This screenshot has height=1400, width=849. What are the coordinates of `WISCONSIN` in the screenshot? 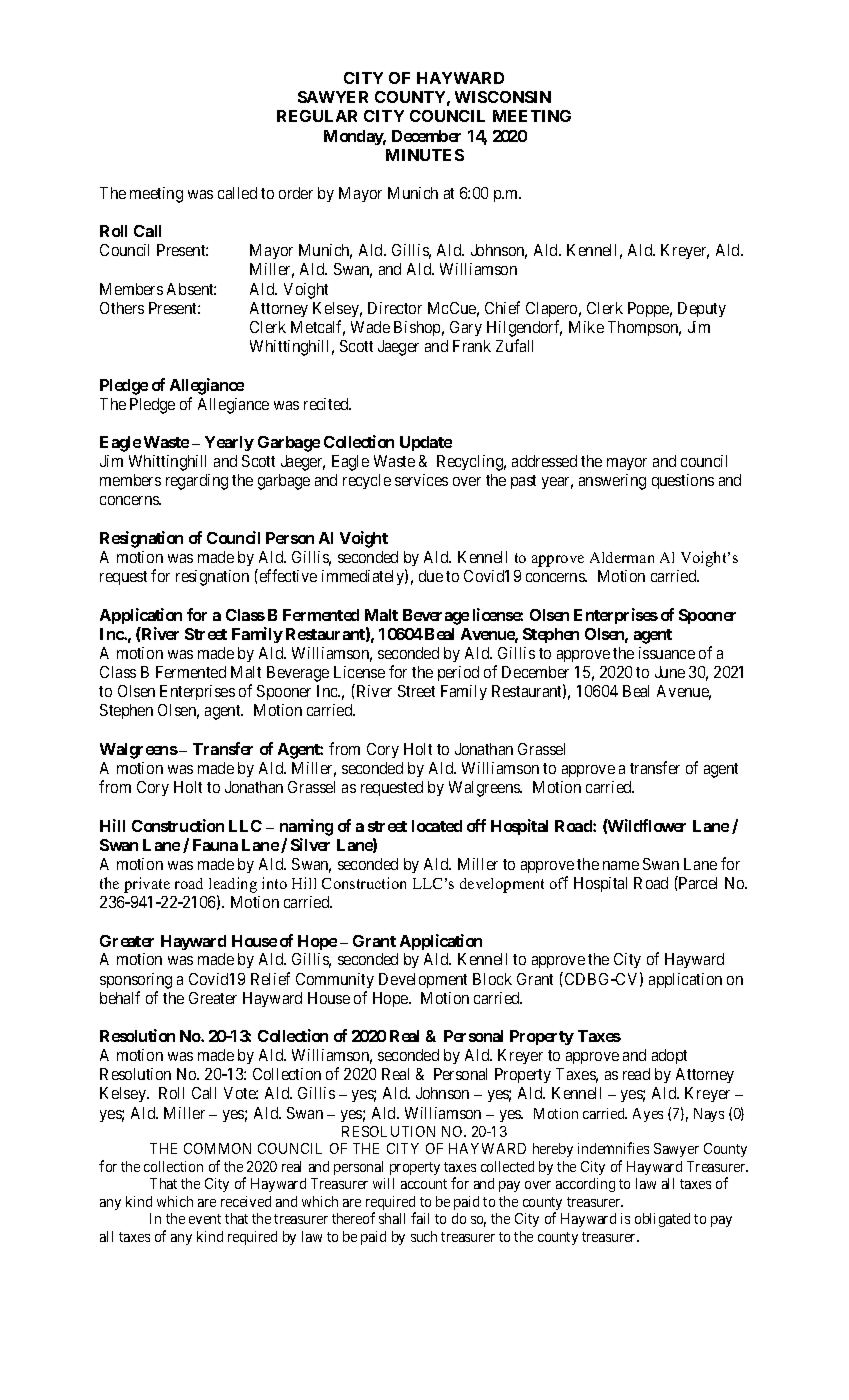 It's located at (503, 97).
